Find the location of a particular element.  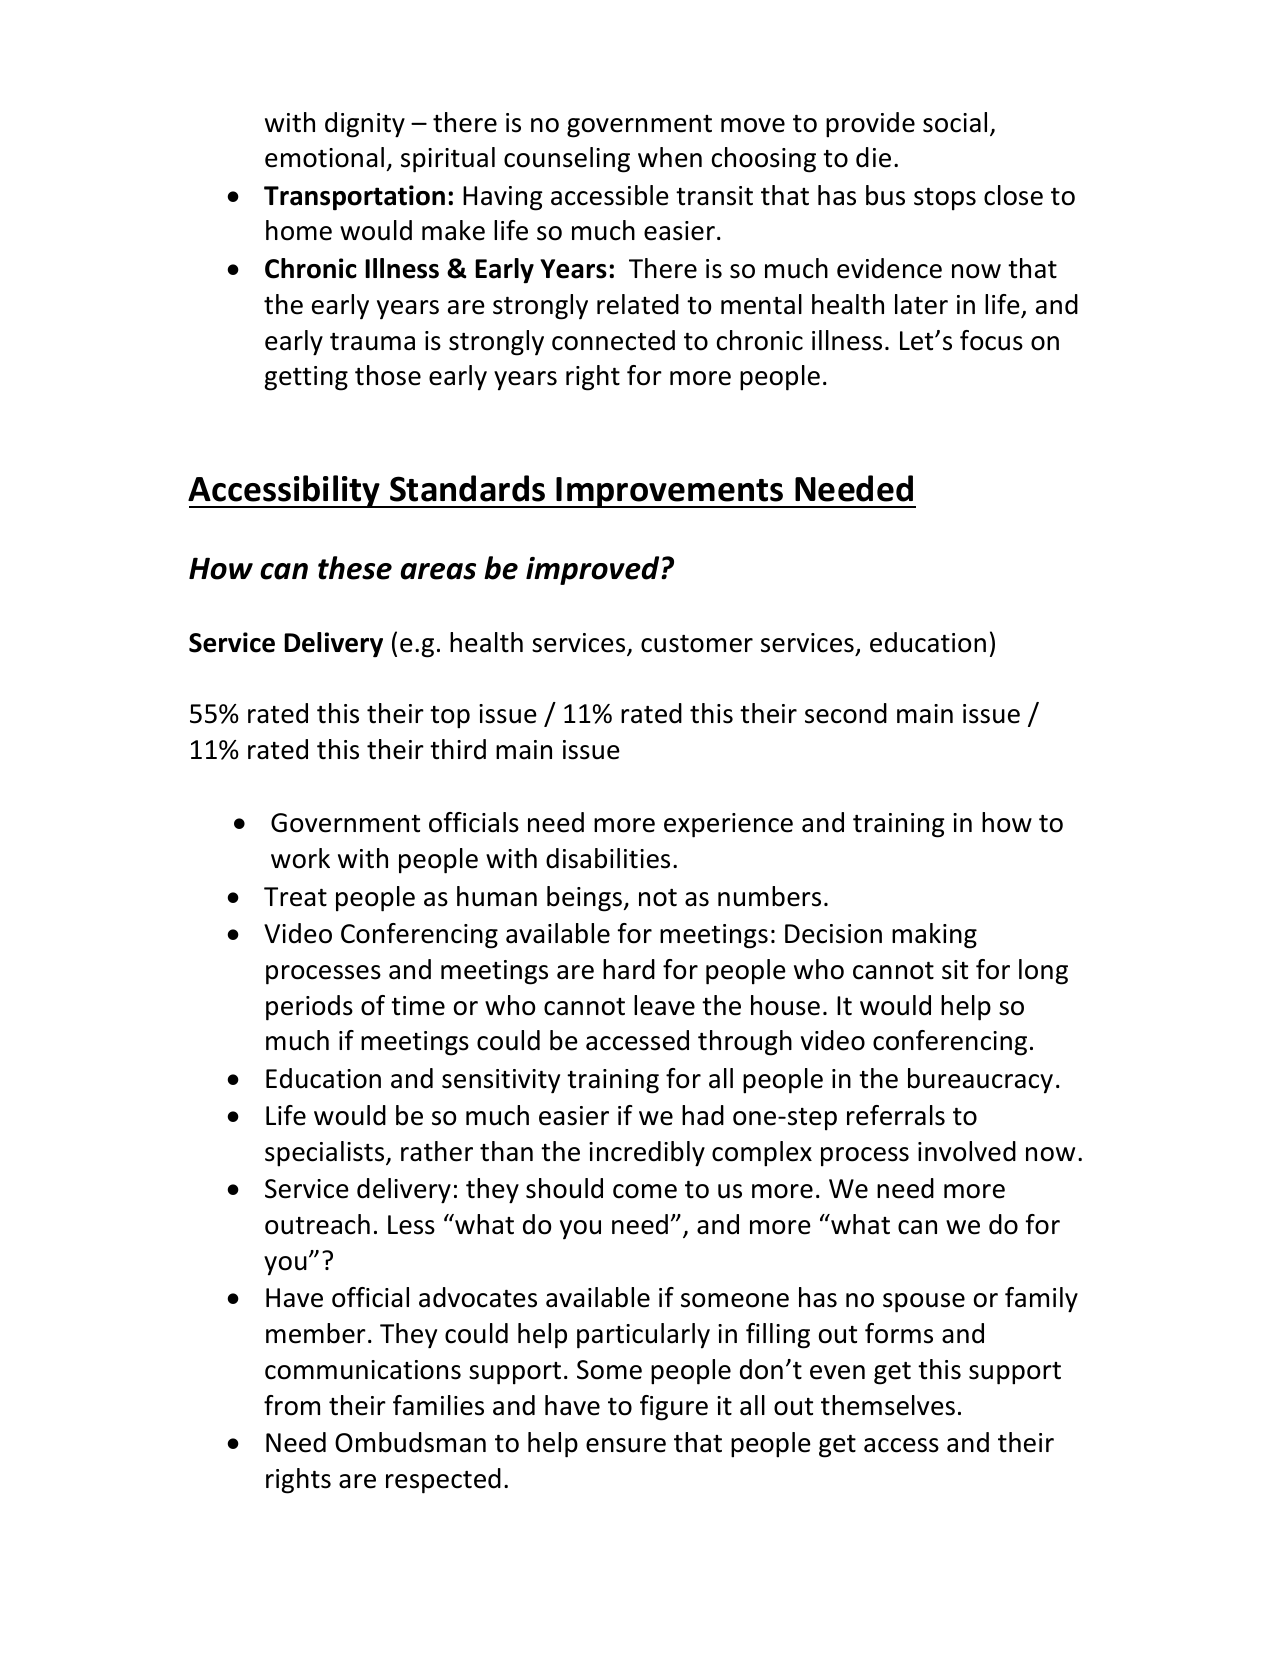

dignity is located at coordinates (365, 125).
